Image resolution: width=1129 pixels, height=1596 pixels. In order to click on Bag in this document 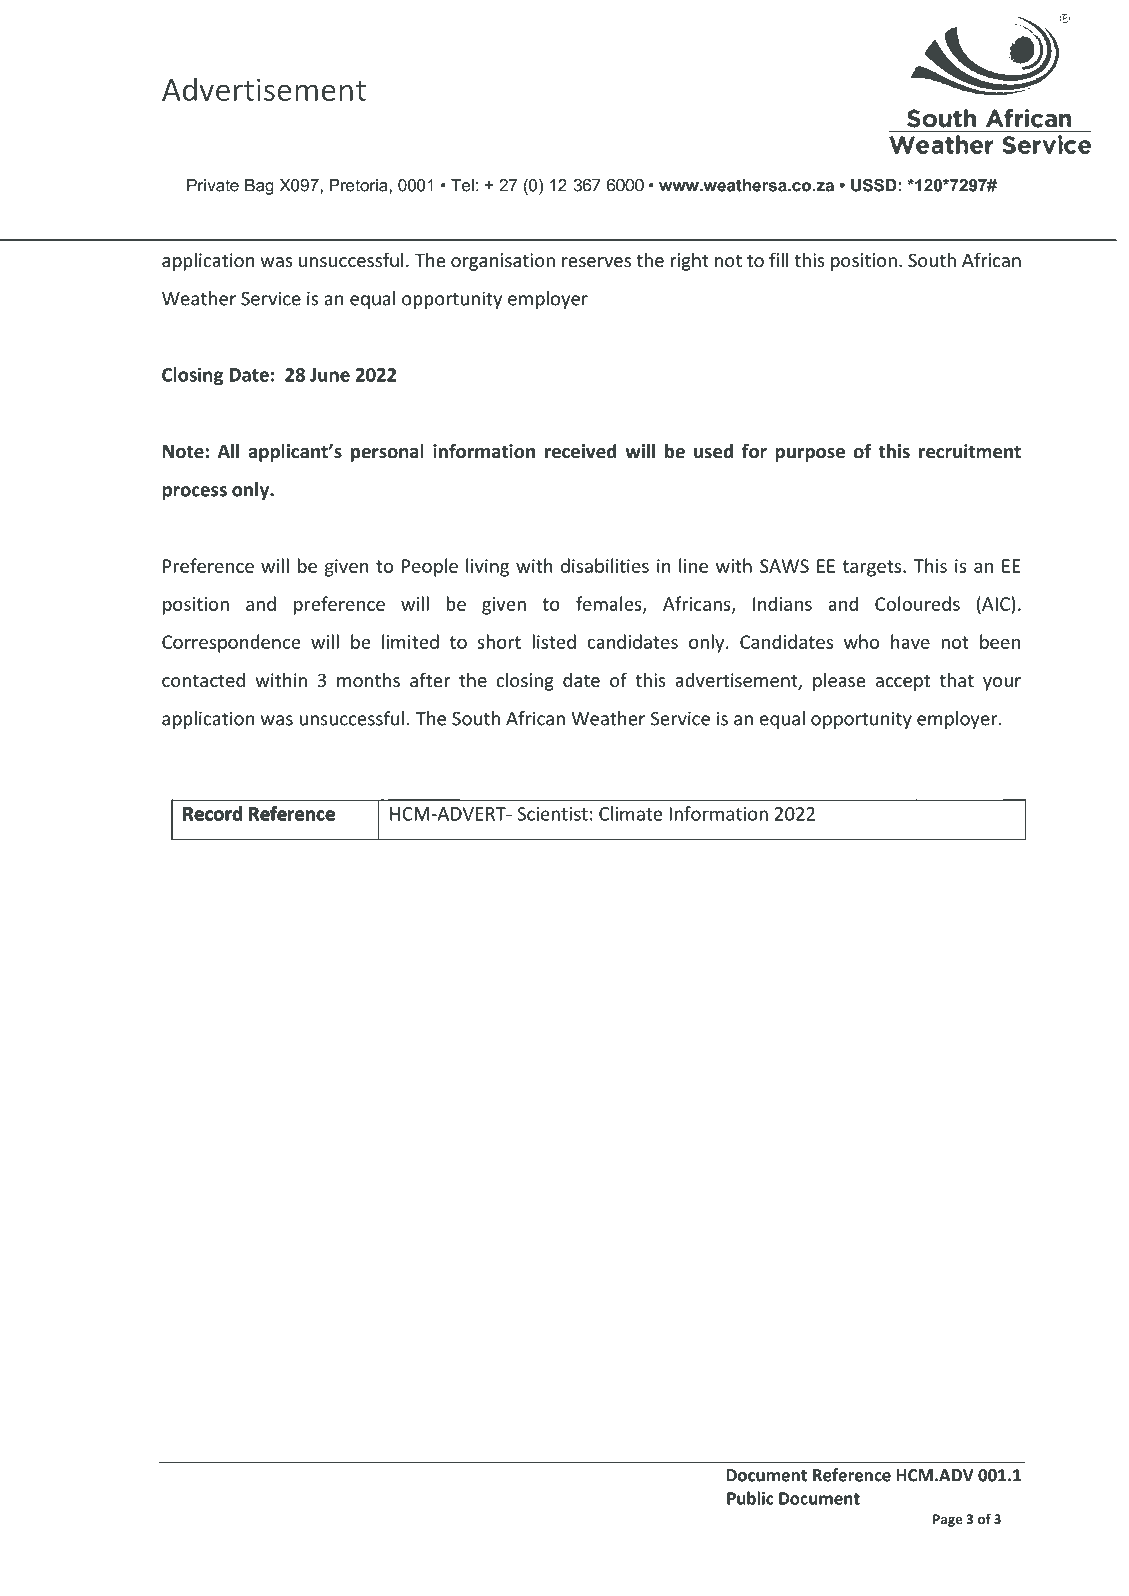, I will do `click(259, 187)`.
